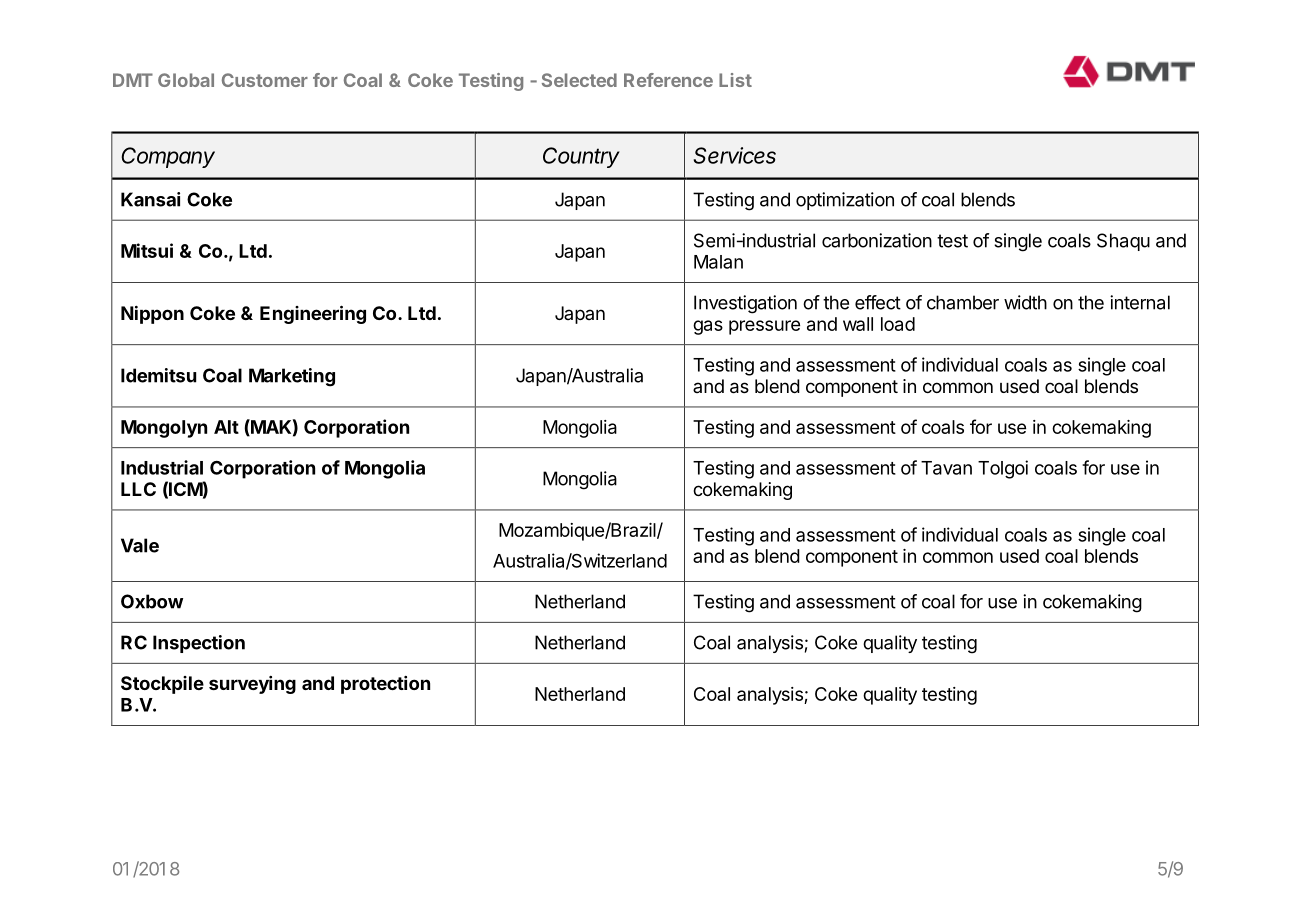 The image size is (1308, 924). What do you see at coordinates (147, 250) in the screenshot?
I see `Mitsui` at bounding box center [147, 250].
